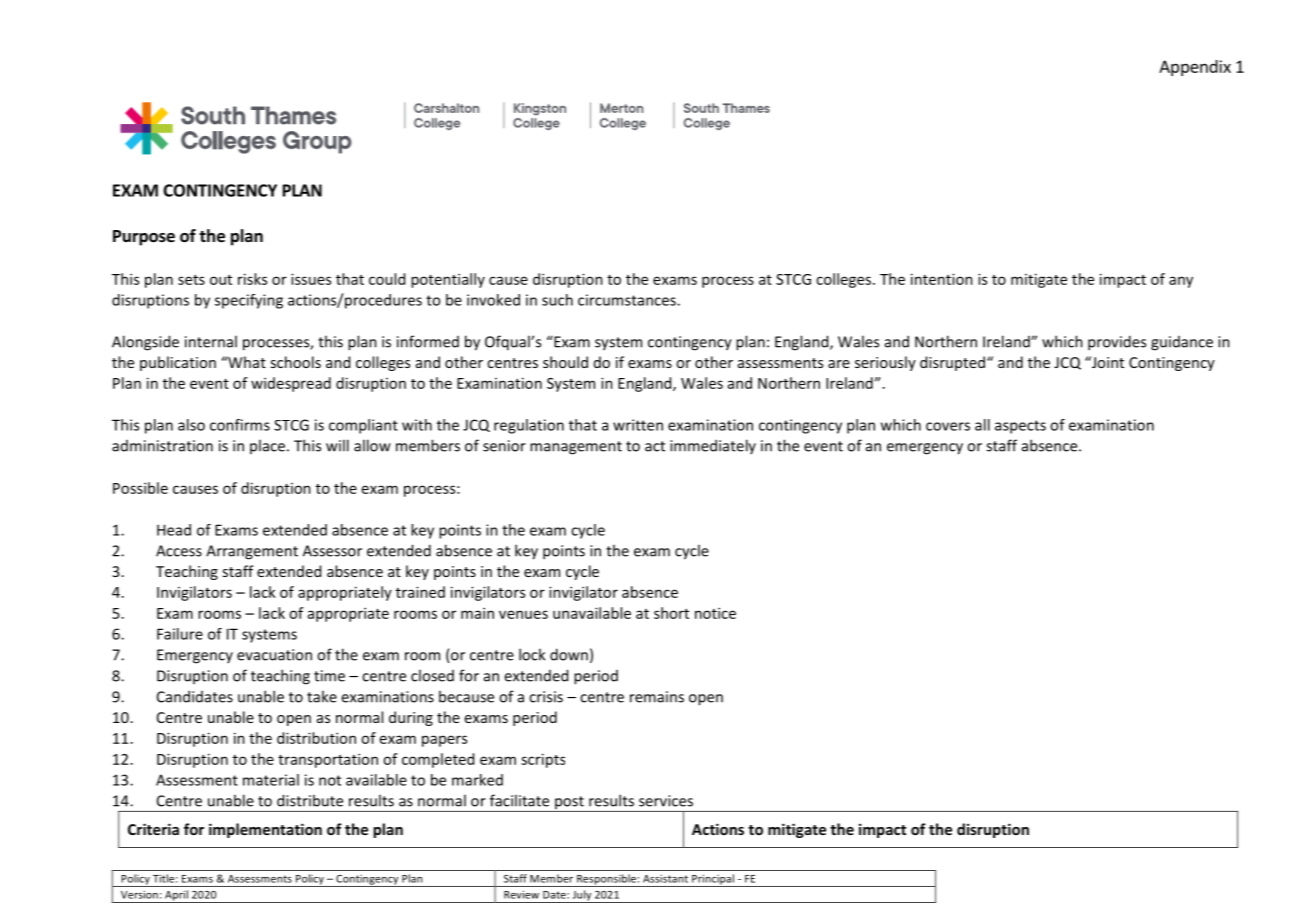 The image size is (1308, 924). Describe the element at coordinates (267, 446) in the document. I see `place` at that location.
